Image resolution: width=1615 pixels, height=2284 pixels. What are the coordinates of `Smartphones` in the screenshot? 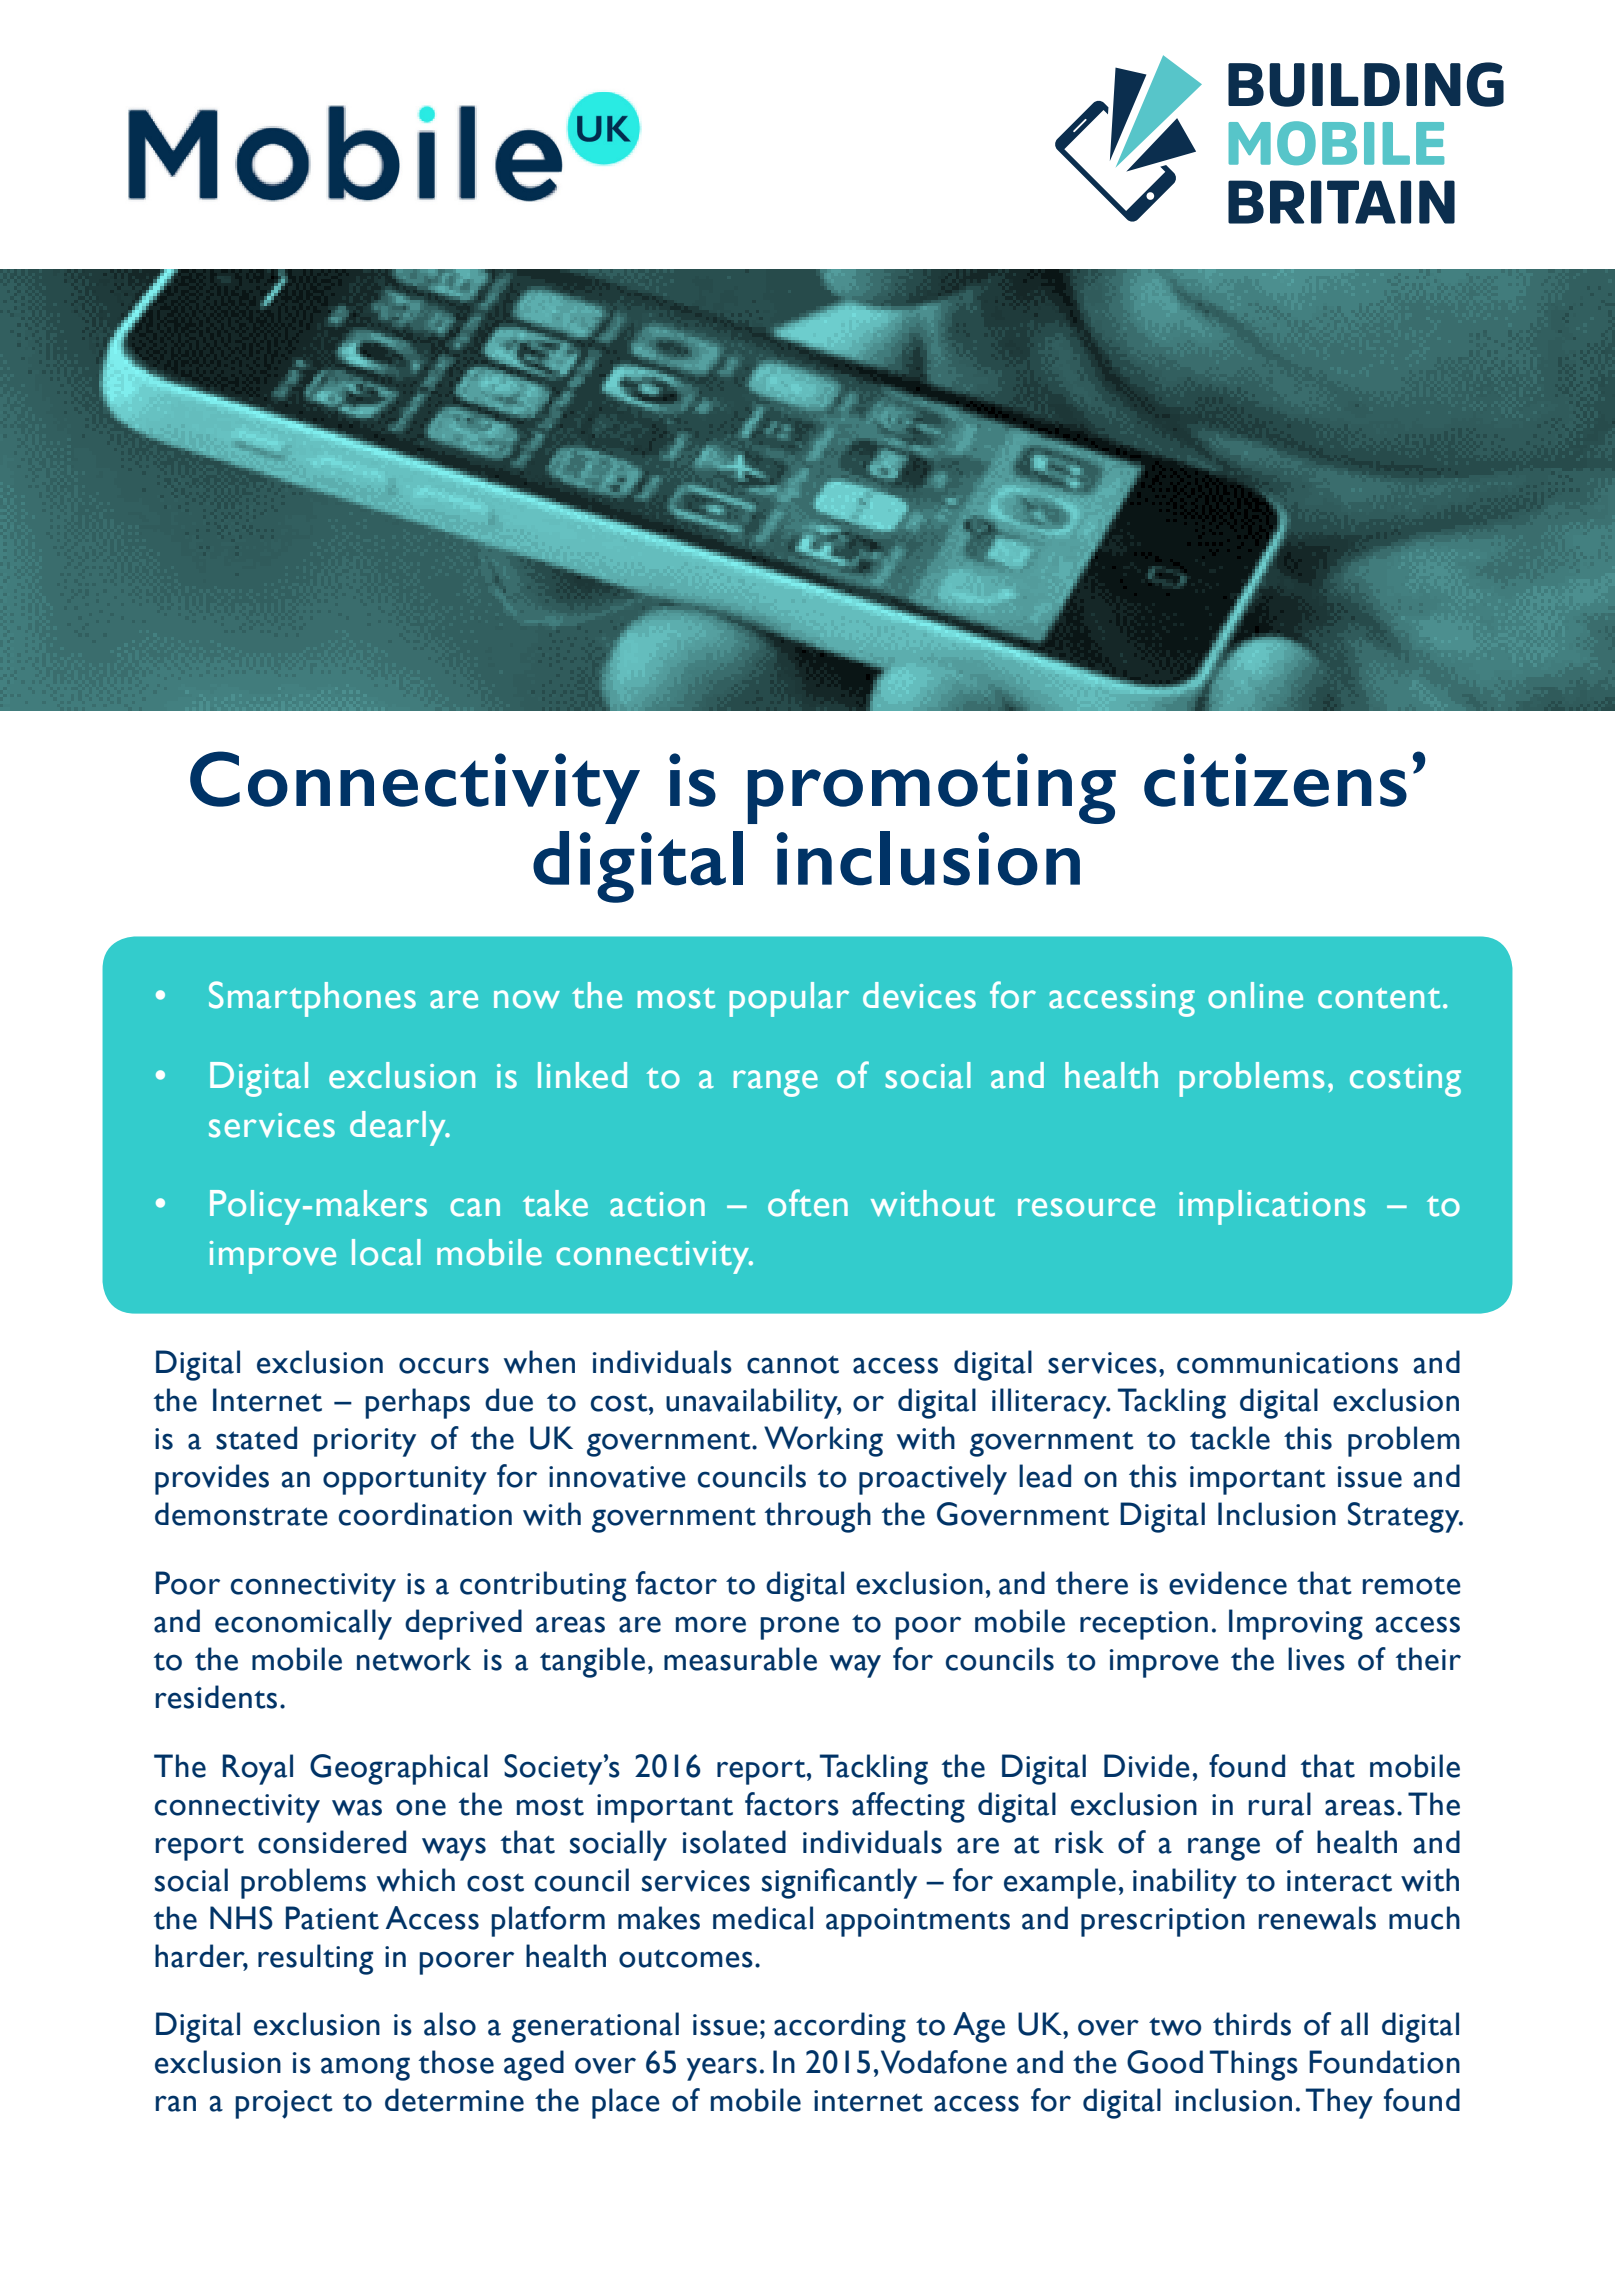 It's located at (312, 999).
